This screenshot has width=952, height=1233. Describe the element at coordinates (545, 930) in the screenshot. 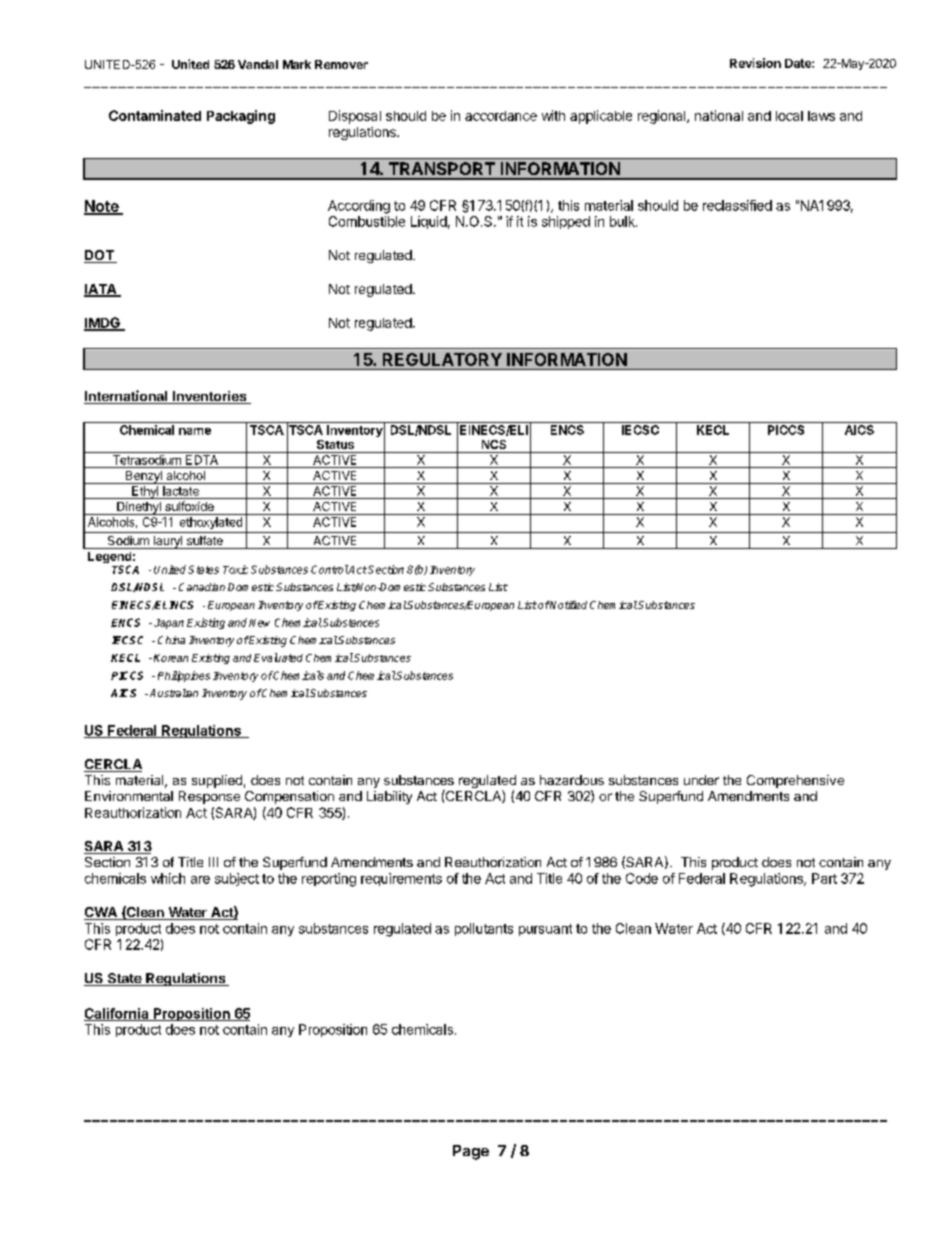

I see `pursuant` at that location.
